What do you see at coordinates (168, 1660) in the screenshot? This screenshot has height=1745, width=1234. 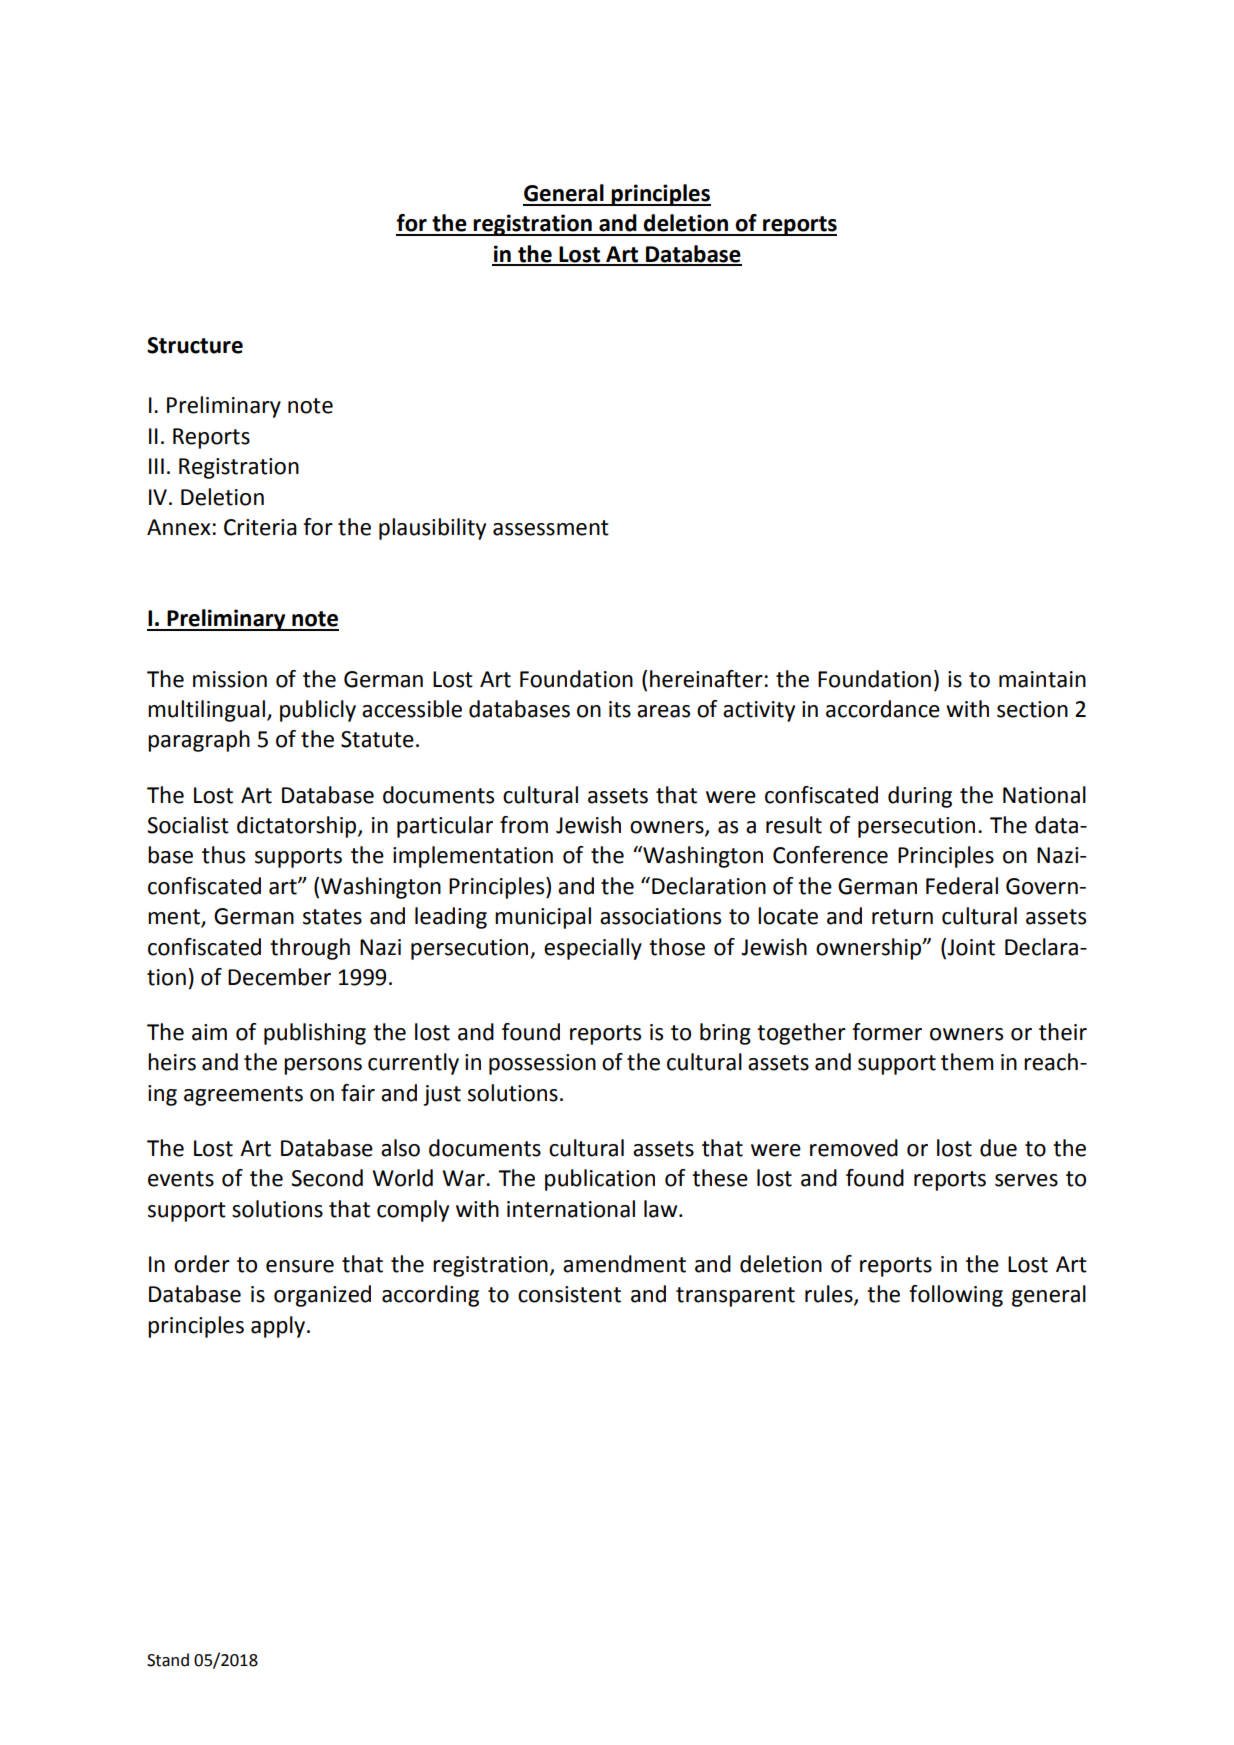 I see `Stand` at bounding box center [168, 1660].
